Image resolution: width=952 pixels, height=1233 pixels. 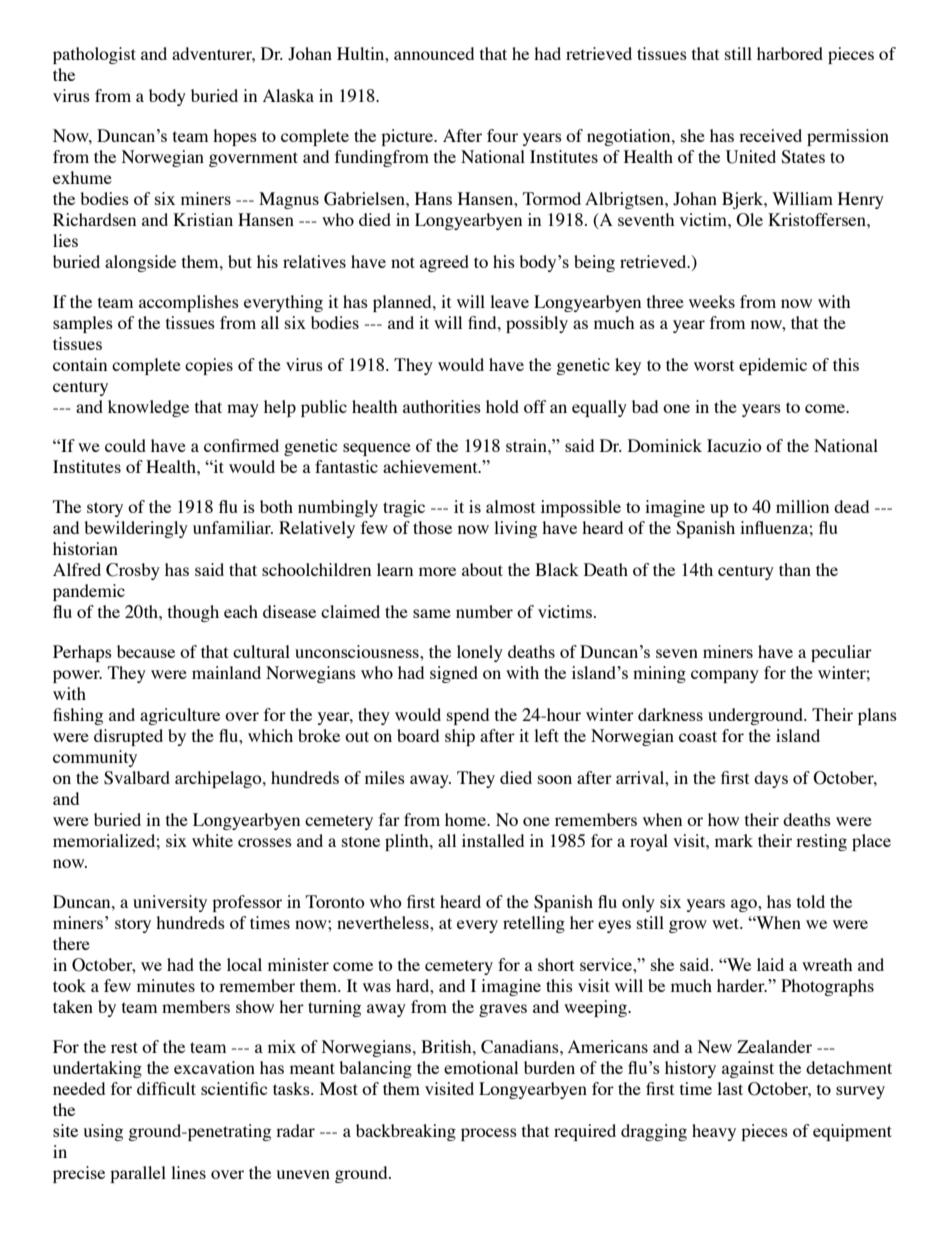 What do you see at coordinates (188, 1172) in the image?
I see `lines` at bounding box center [188, 1172].
